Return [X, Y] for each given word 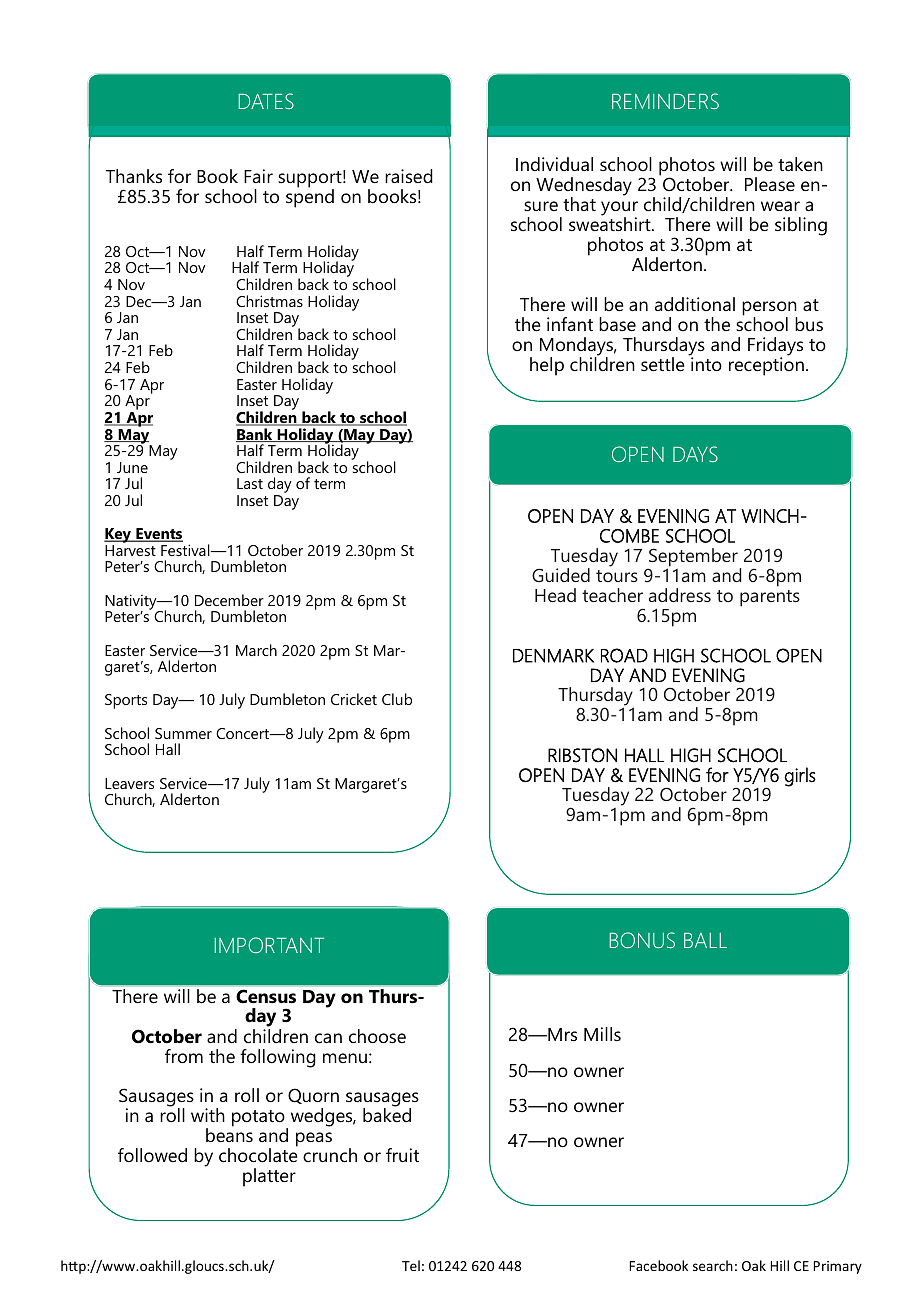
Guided [561, 575]
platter [269, 1177]
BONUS [642, 940]
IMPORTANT [269, 945]
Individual [554, 164]
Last [250, 483]
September [694, 558]
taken [800, 164]
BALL [705, 940]
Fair [258, 176]
